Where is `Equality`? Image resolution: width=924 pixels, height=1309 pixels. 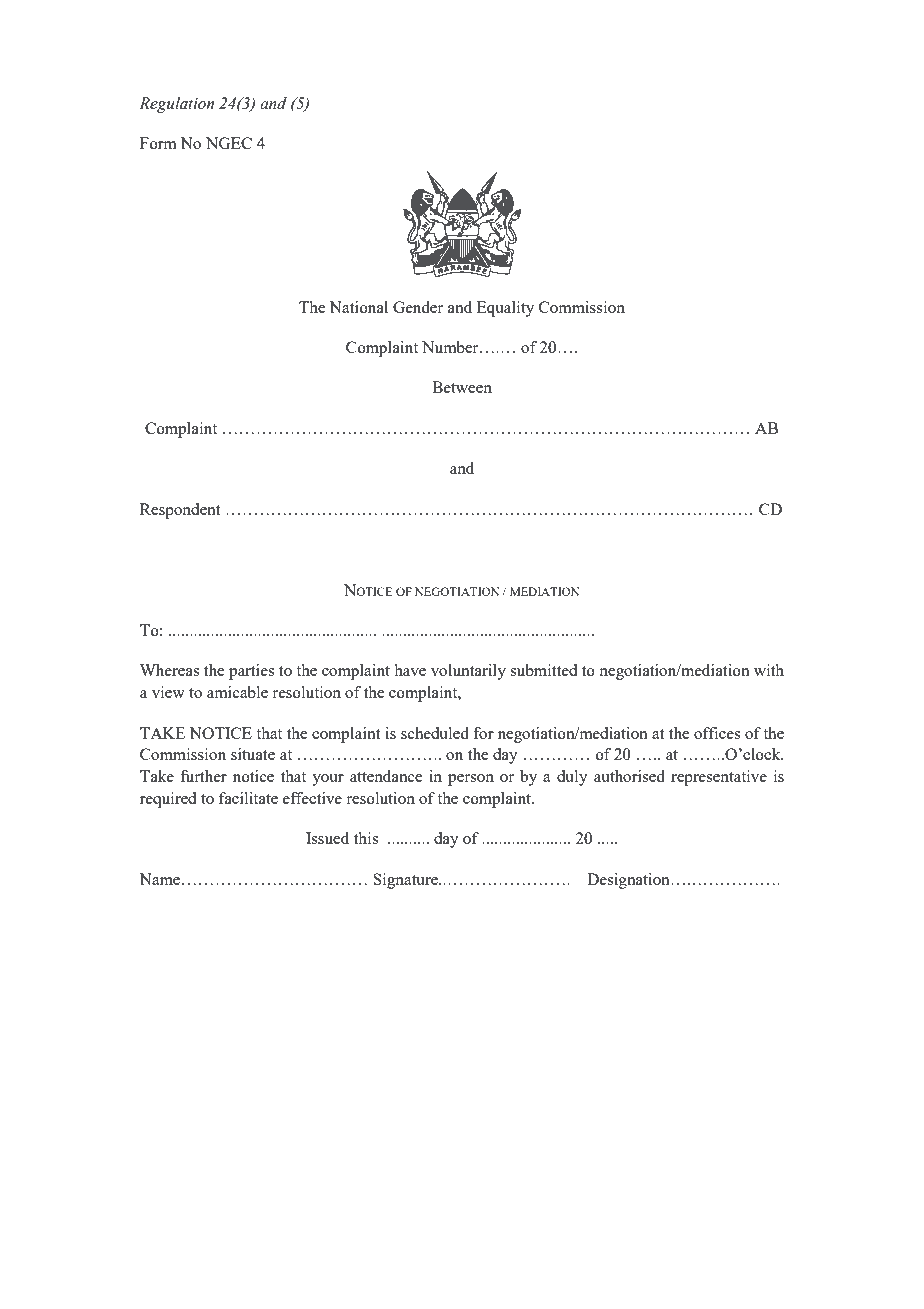
Equality is located at coordinates (505, 309).
